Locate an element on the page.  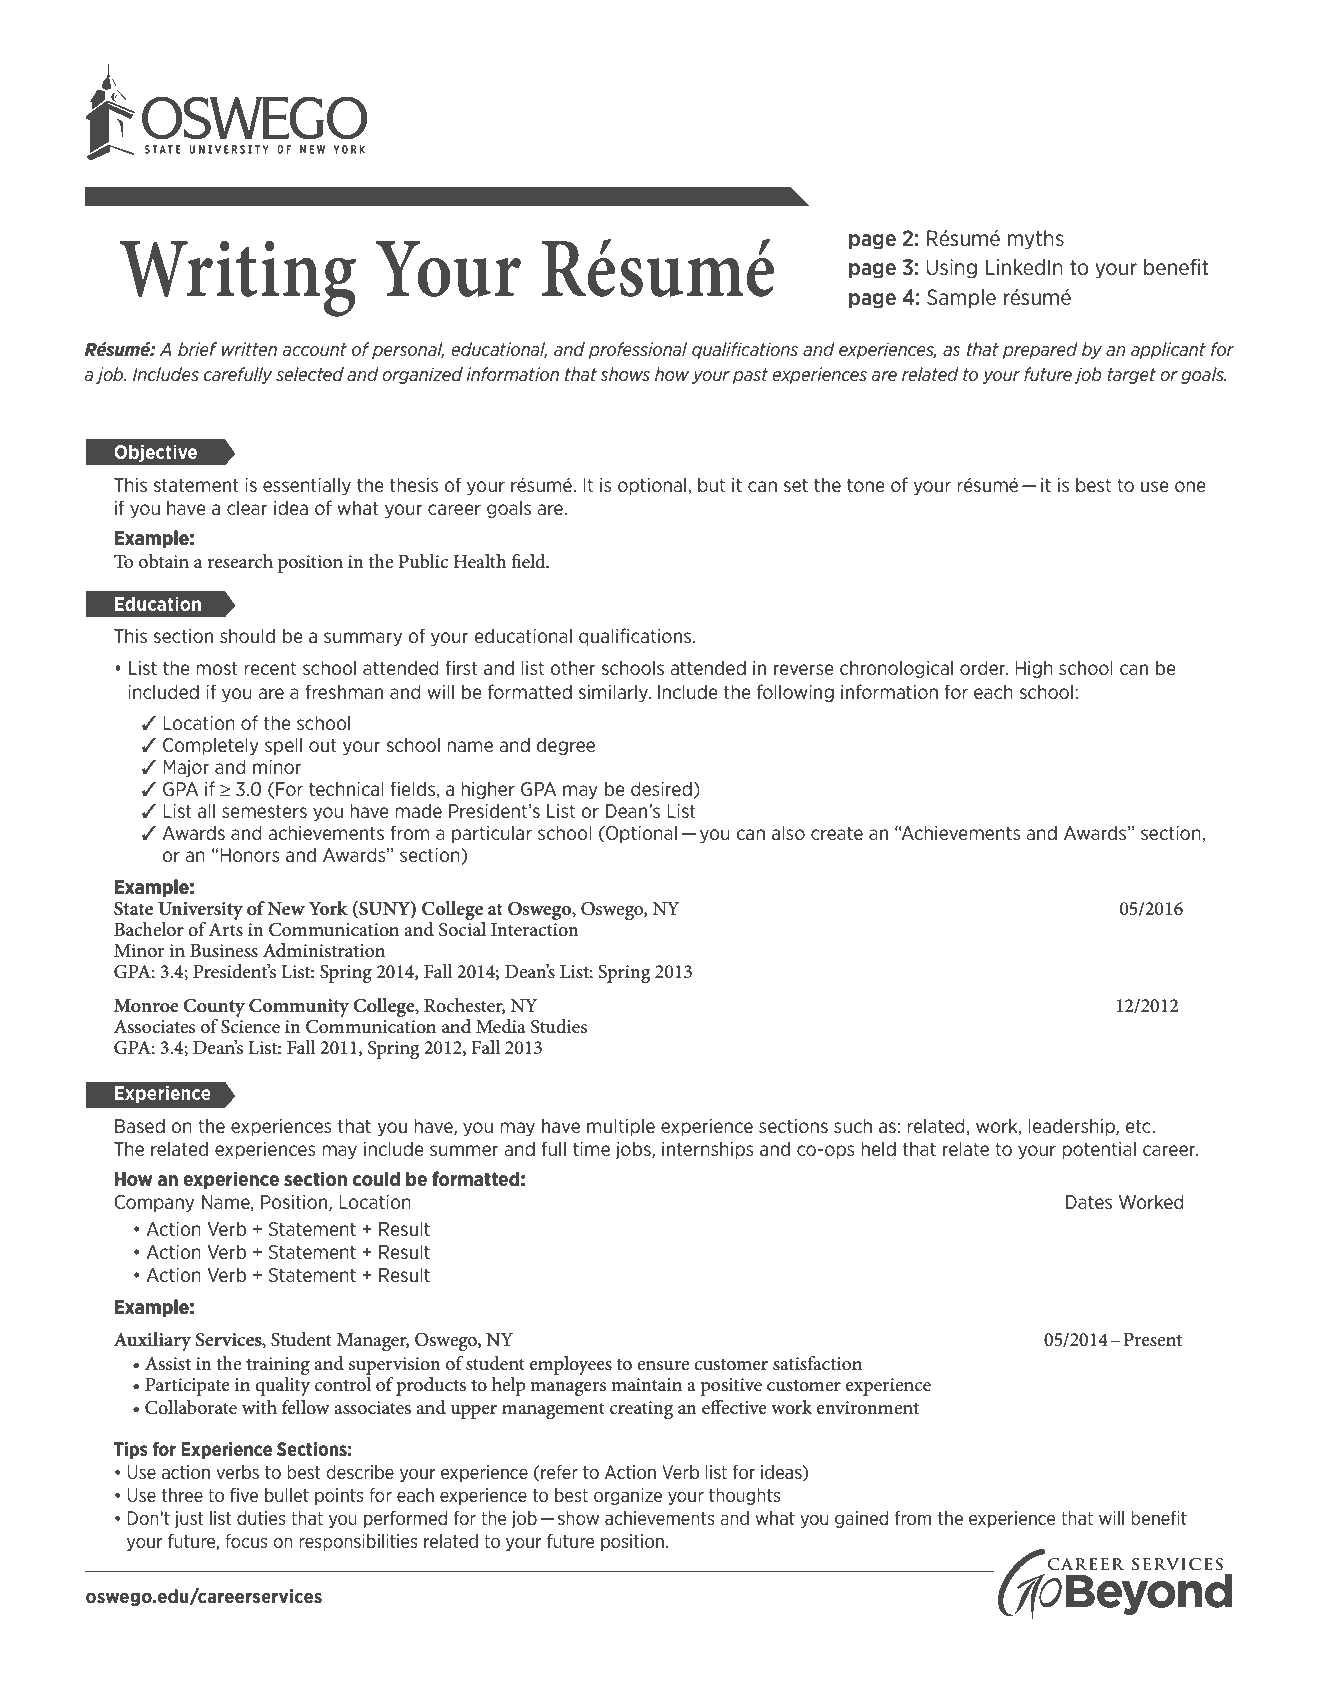
professional is located at coordinates (638, 350).
